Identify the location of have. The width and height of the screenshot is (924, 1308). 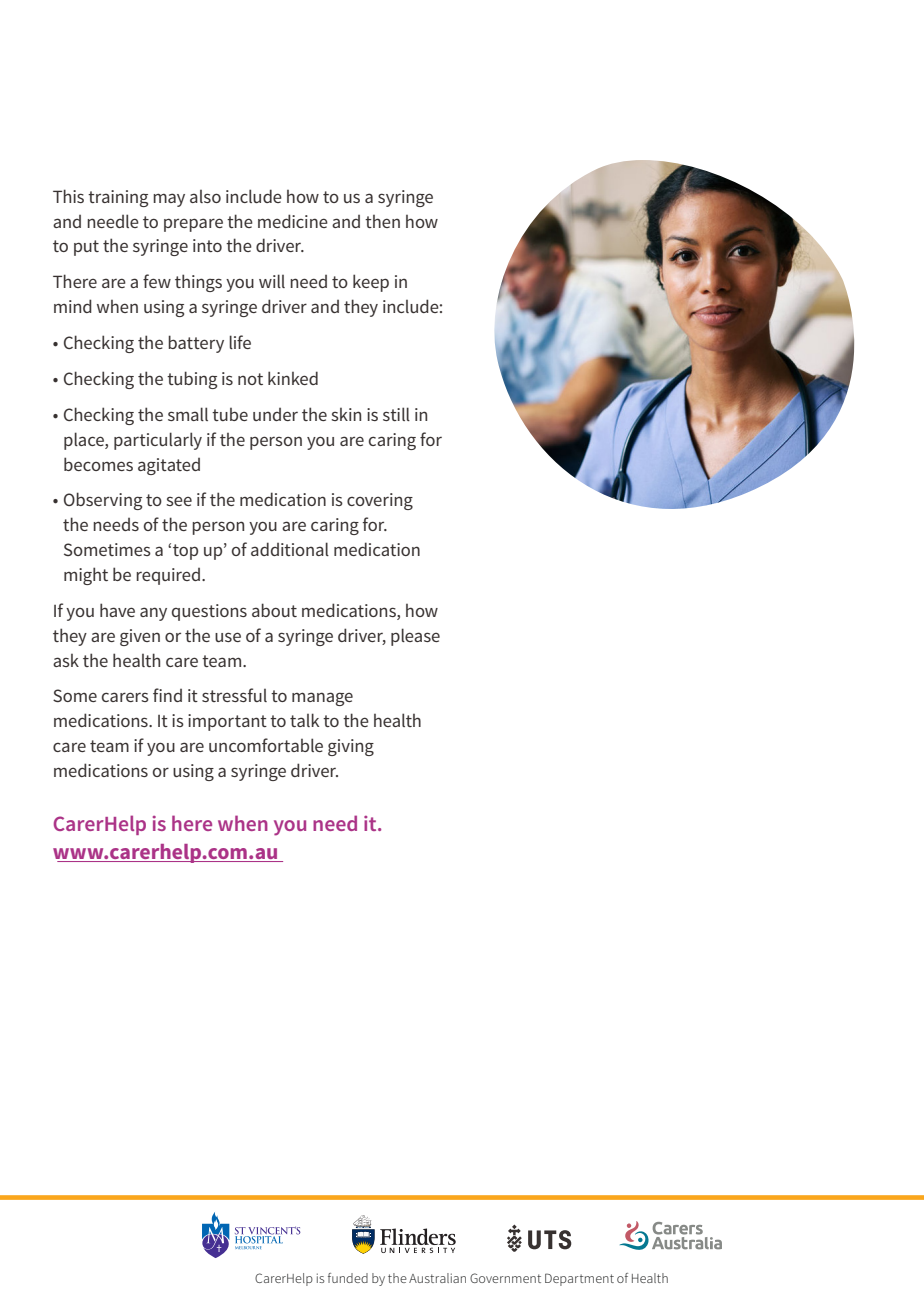
(117, 610).
